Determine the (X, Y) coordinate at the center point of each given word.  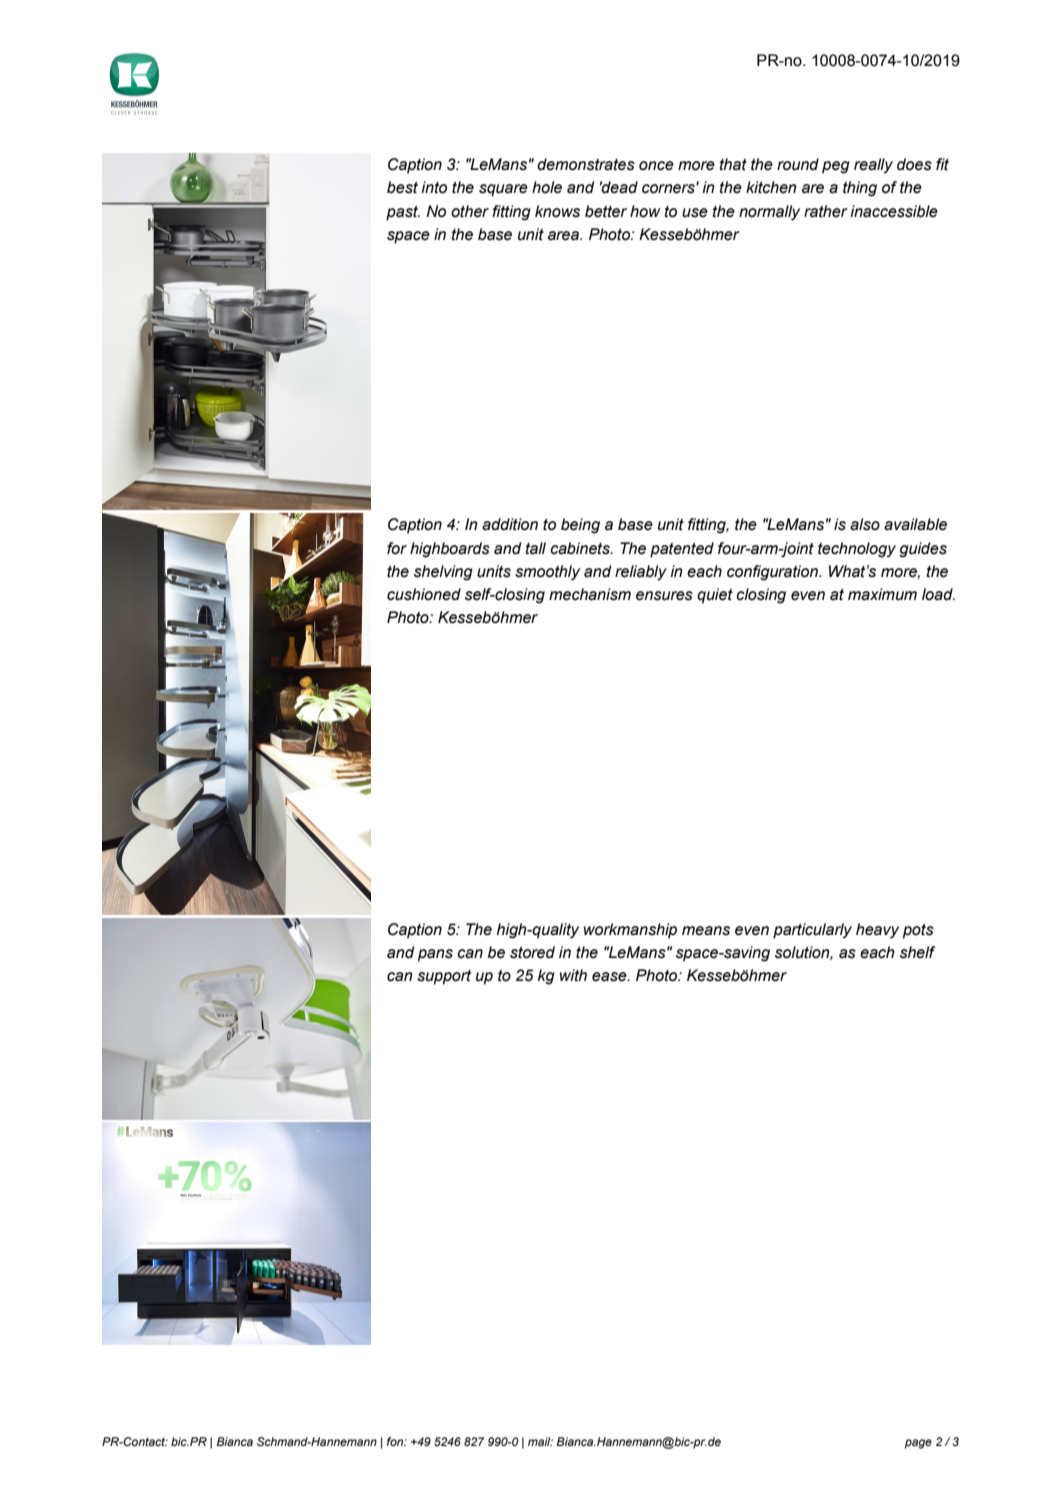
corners (669, 188)
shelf (917, 952)
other (470, 211)
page (918, 1444)
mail (540, 1441)
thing (860, 189)
